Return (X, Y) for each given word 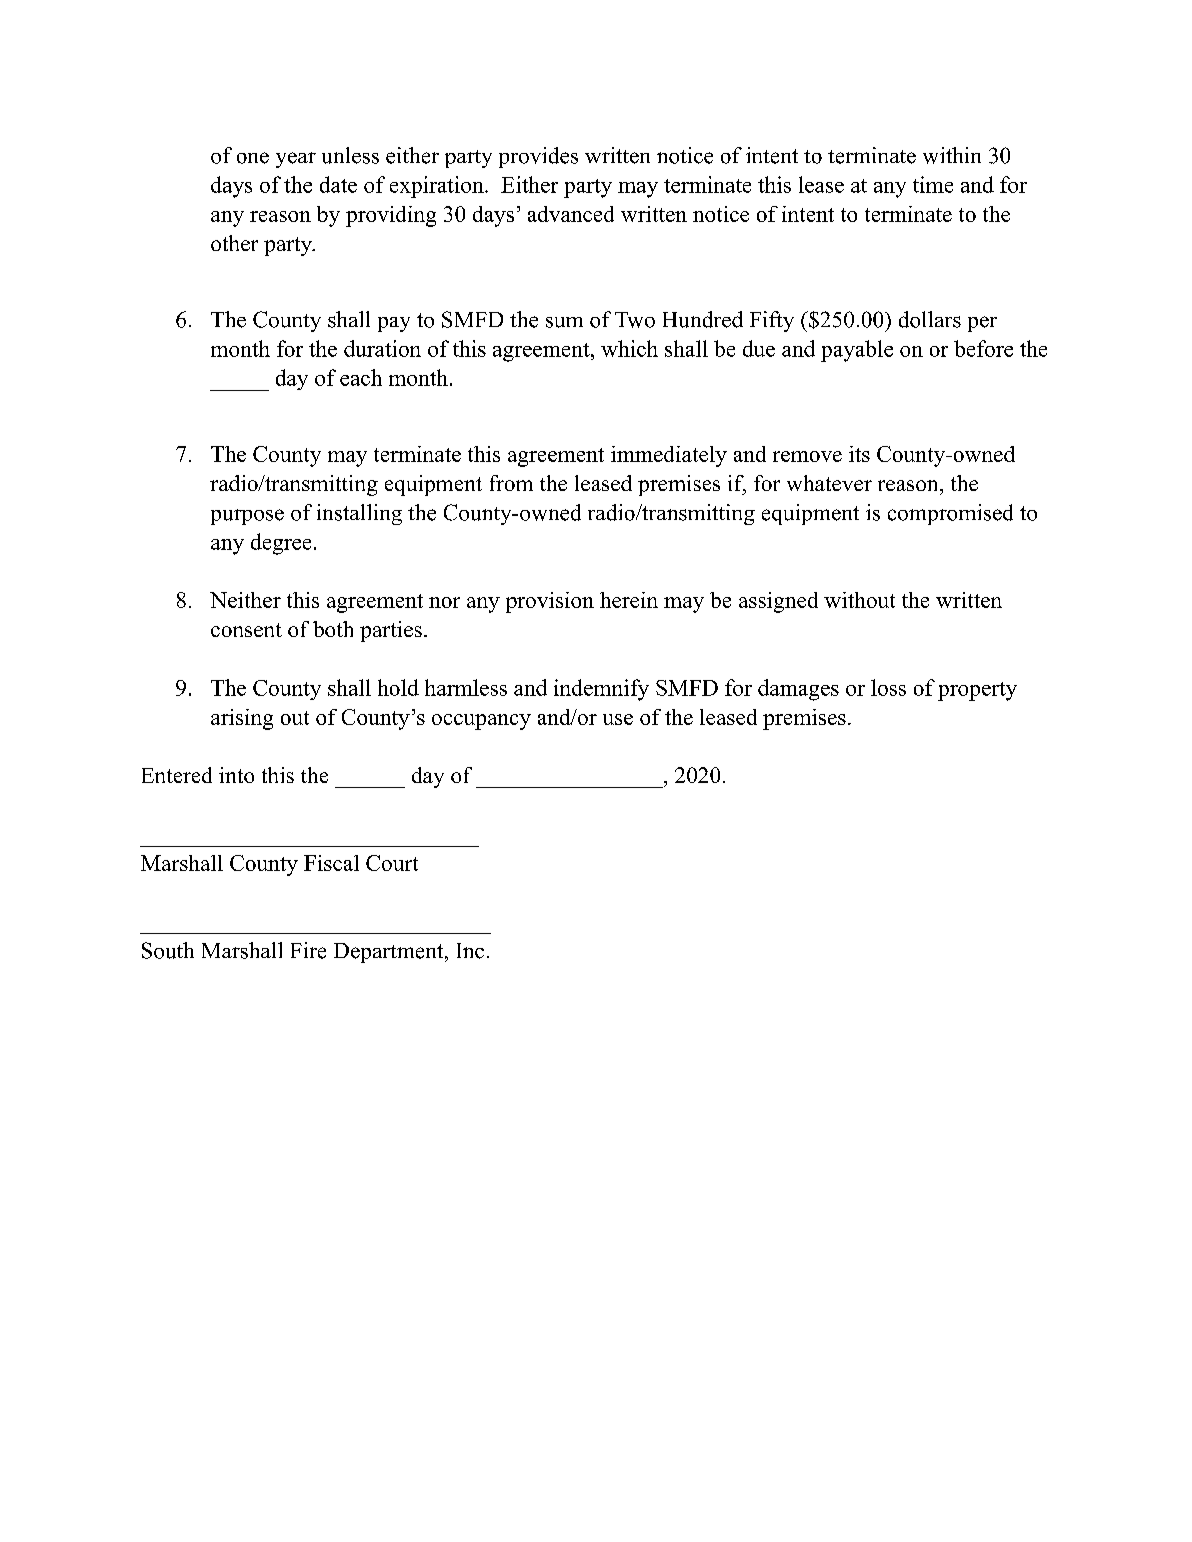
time (933, 184)
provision (550, 602)
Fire (308, 950)
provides (538, 157)
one (253, 158)
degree (281, 544)
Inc (470, 951)
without (859, 600)
